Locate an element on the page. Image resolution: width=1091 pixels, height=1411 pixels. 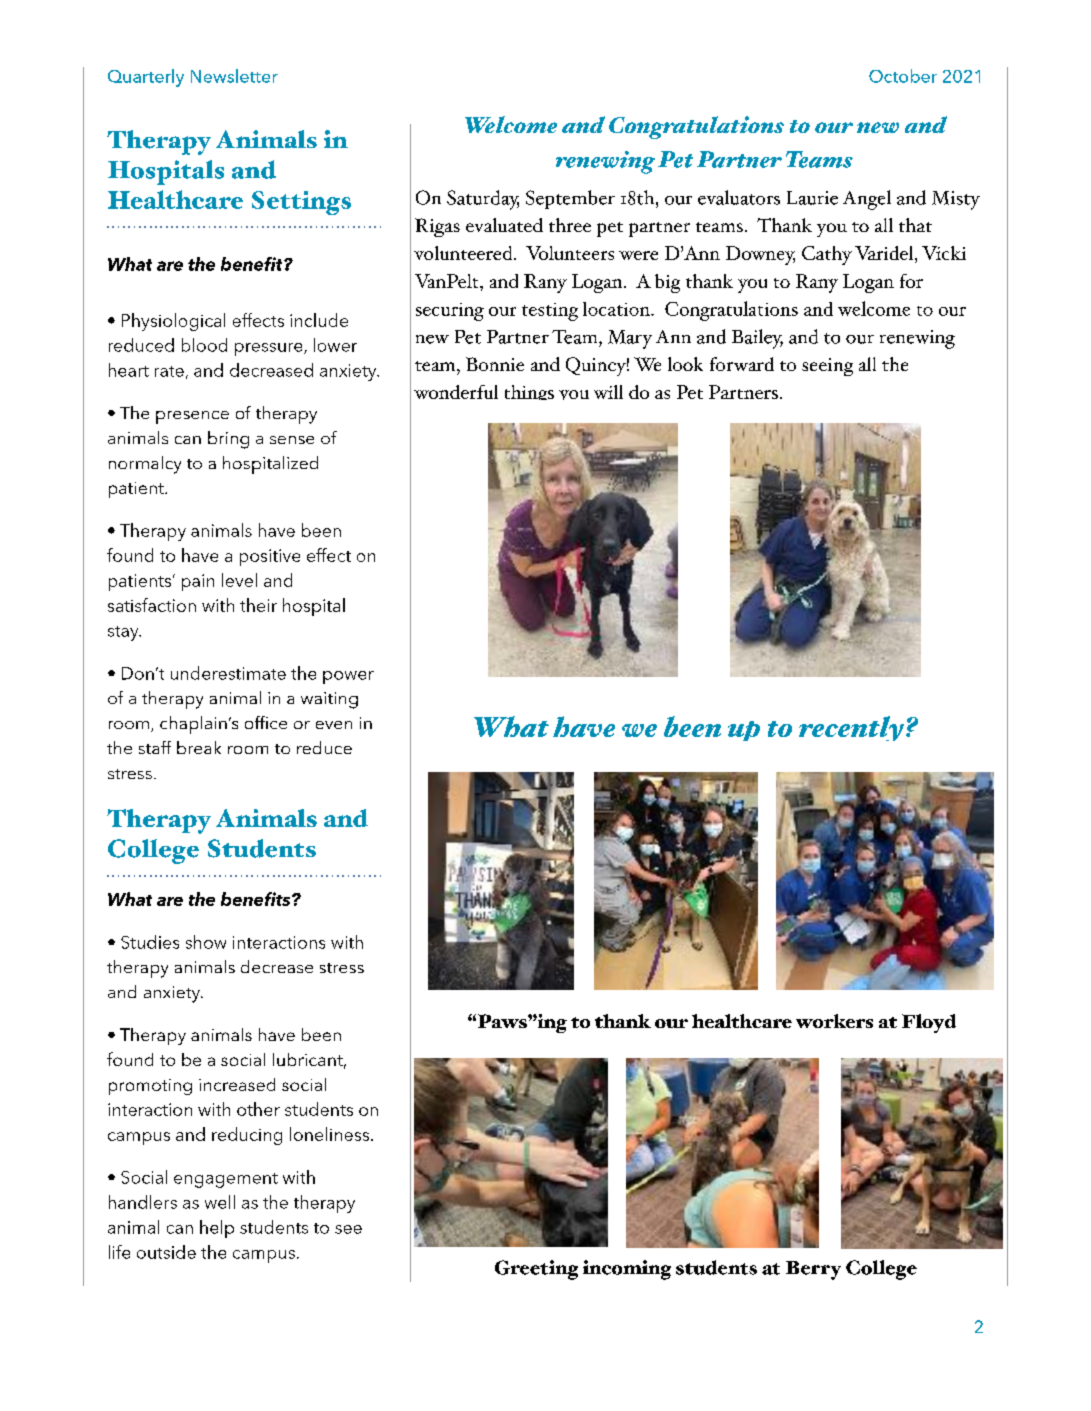
Berry is located at coordinates (813, 1270).
